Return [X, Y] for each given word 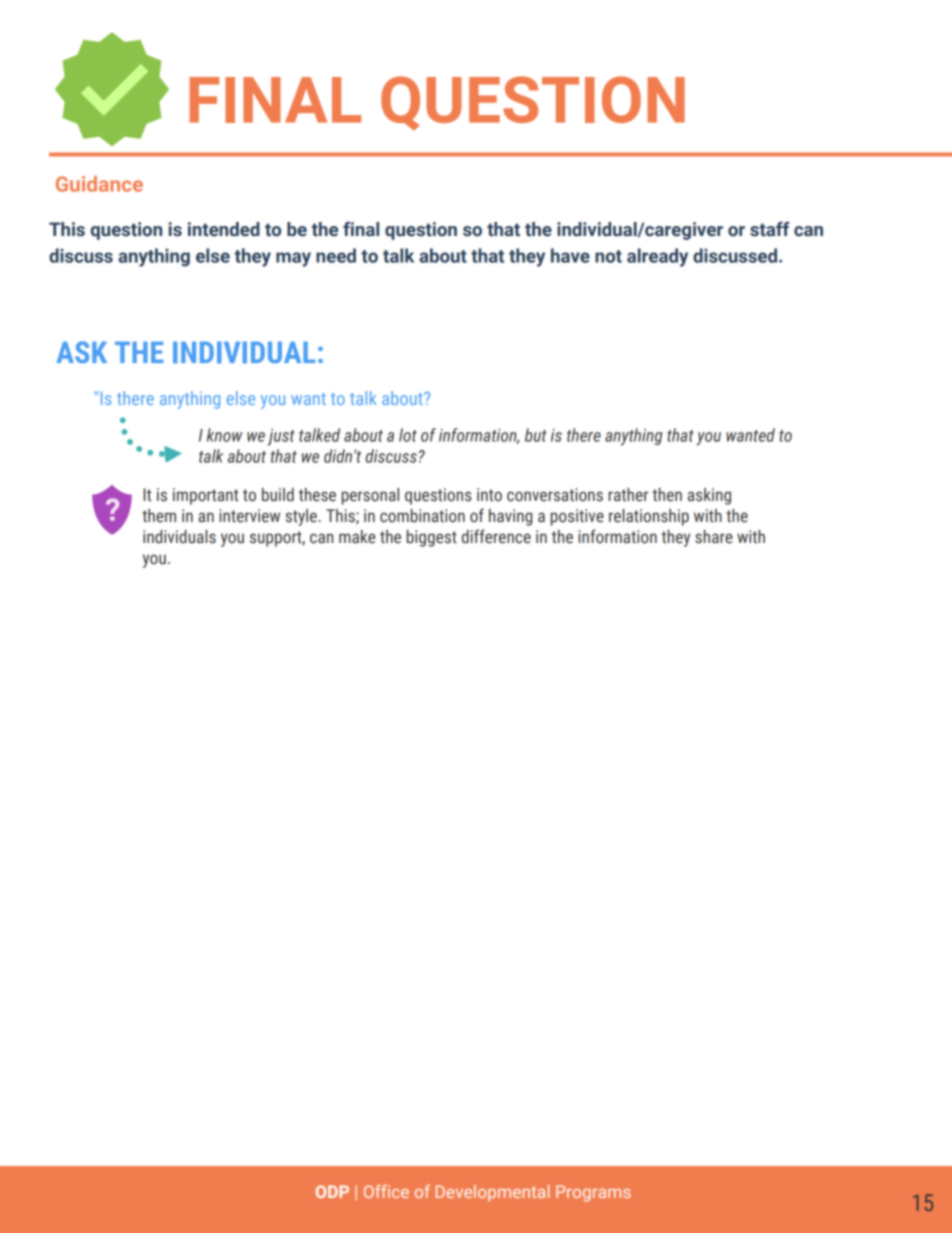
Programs [593, 1193]
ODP [332, 1191]
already [657, 257]
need [336, 255]
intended [224, 229]
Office [386, 1191]
